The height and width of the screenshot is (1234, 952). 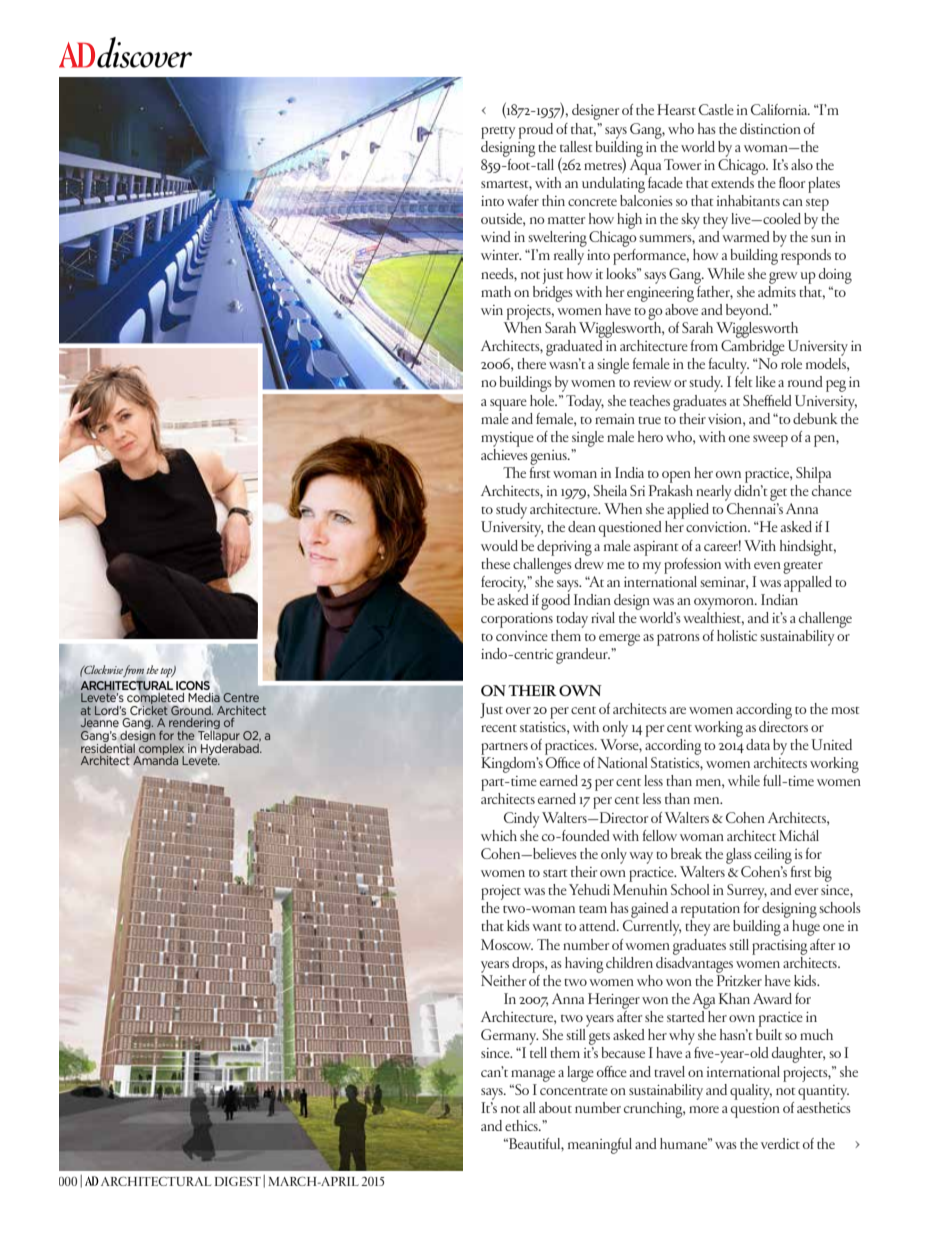 What do you see at coordinates (517, 620) in the screenshot?
I see `corporations` at bounding box center [517, 620].
